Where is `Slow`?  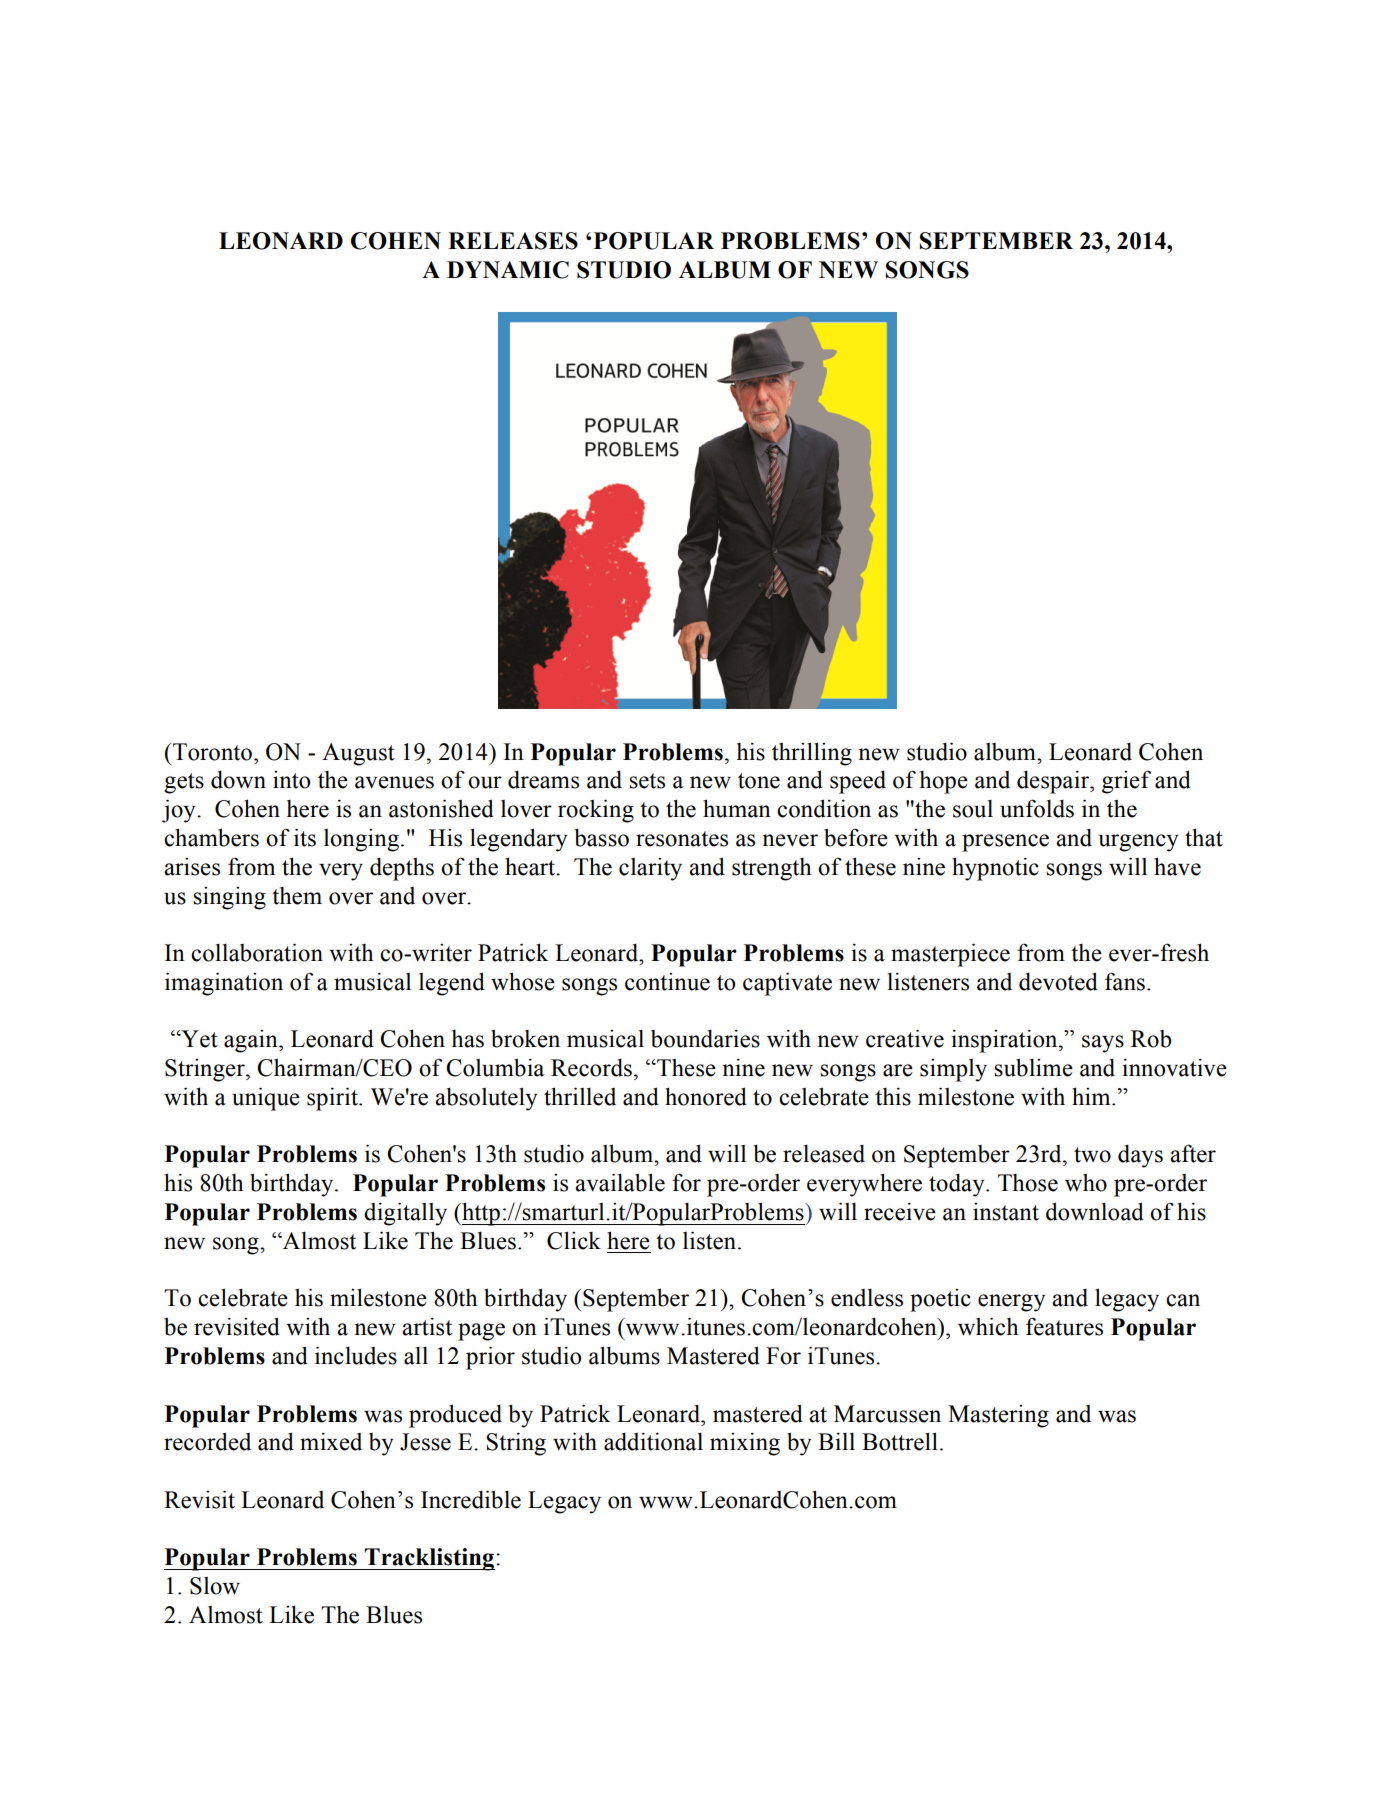
Slow is located at coordinates (215, 1586).
